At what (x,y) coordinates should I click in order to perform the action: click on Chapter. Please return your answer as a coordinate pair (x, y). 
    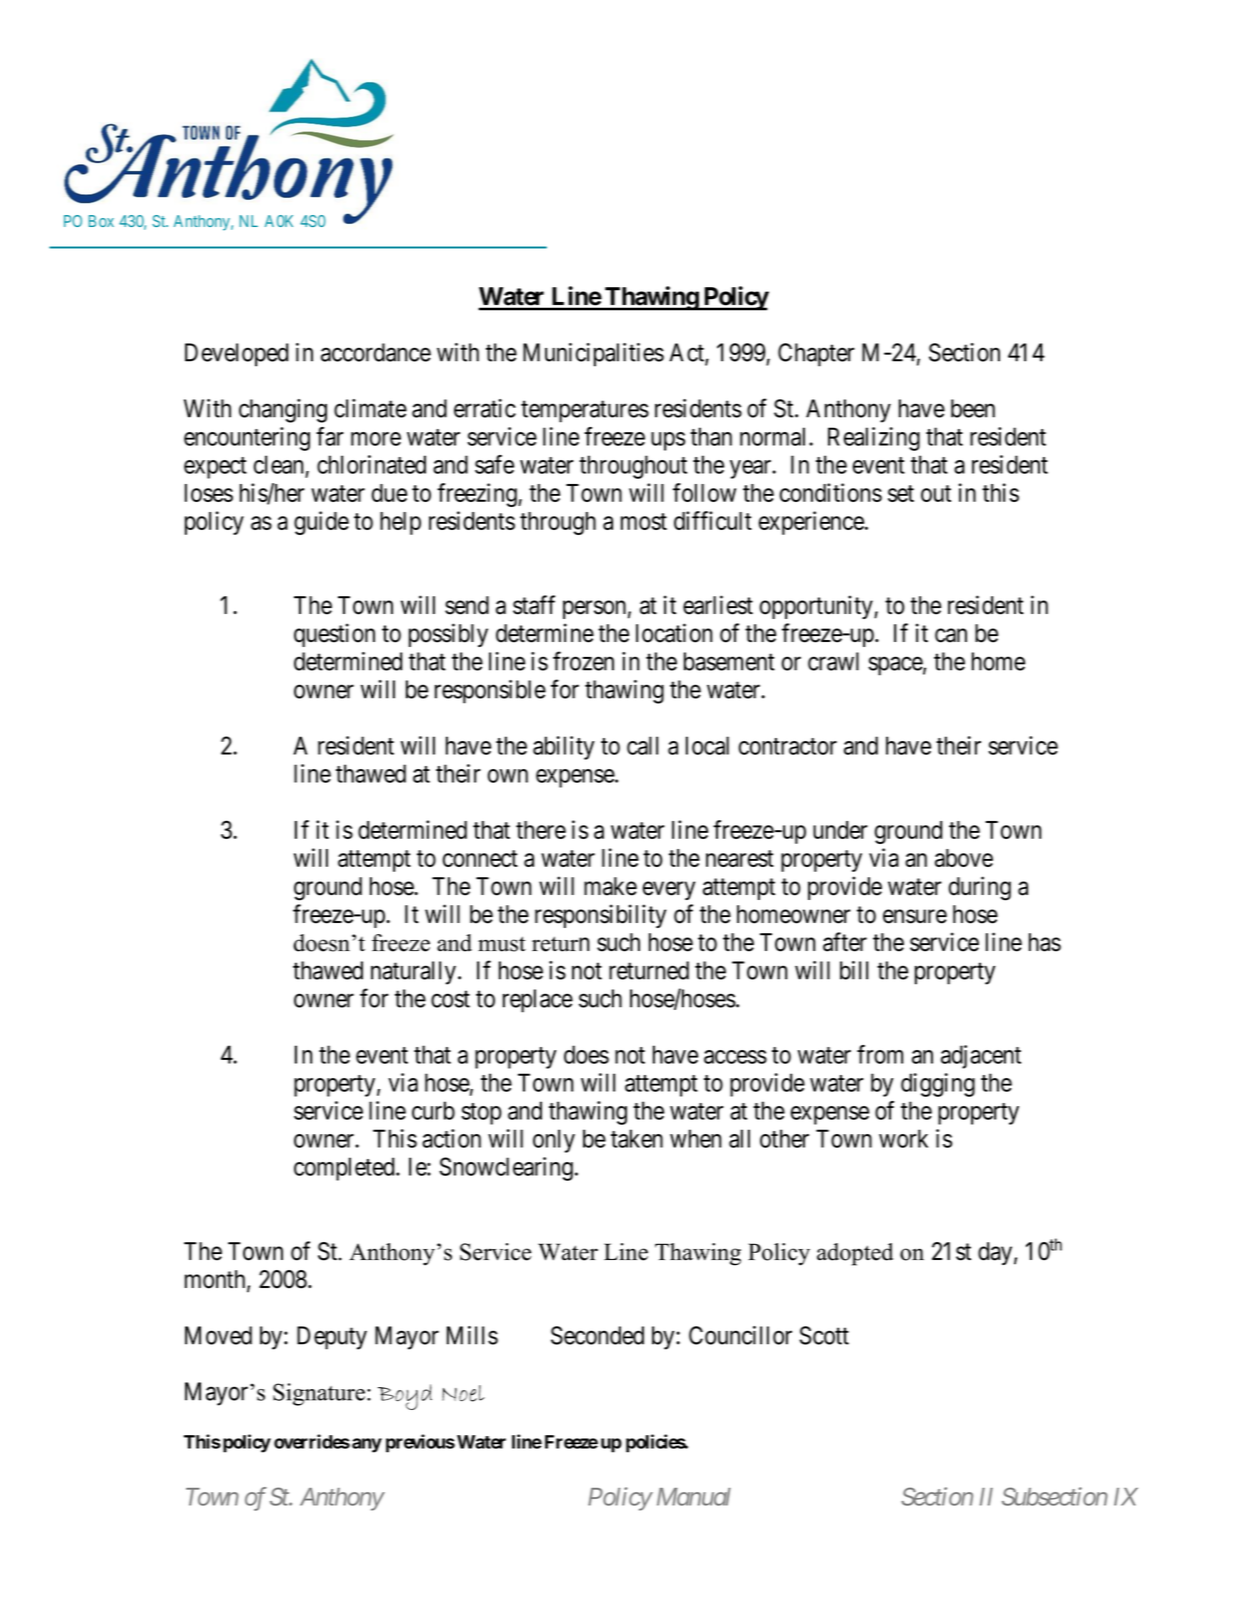
    Looking at the image, I should click on (816, 355).
